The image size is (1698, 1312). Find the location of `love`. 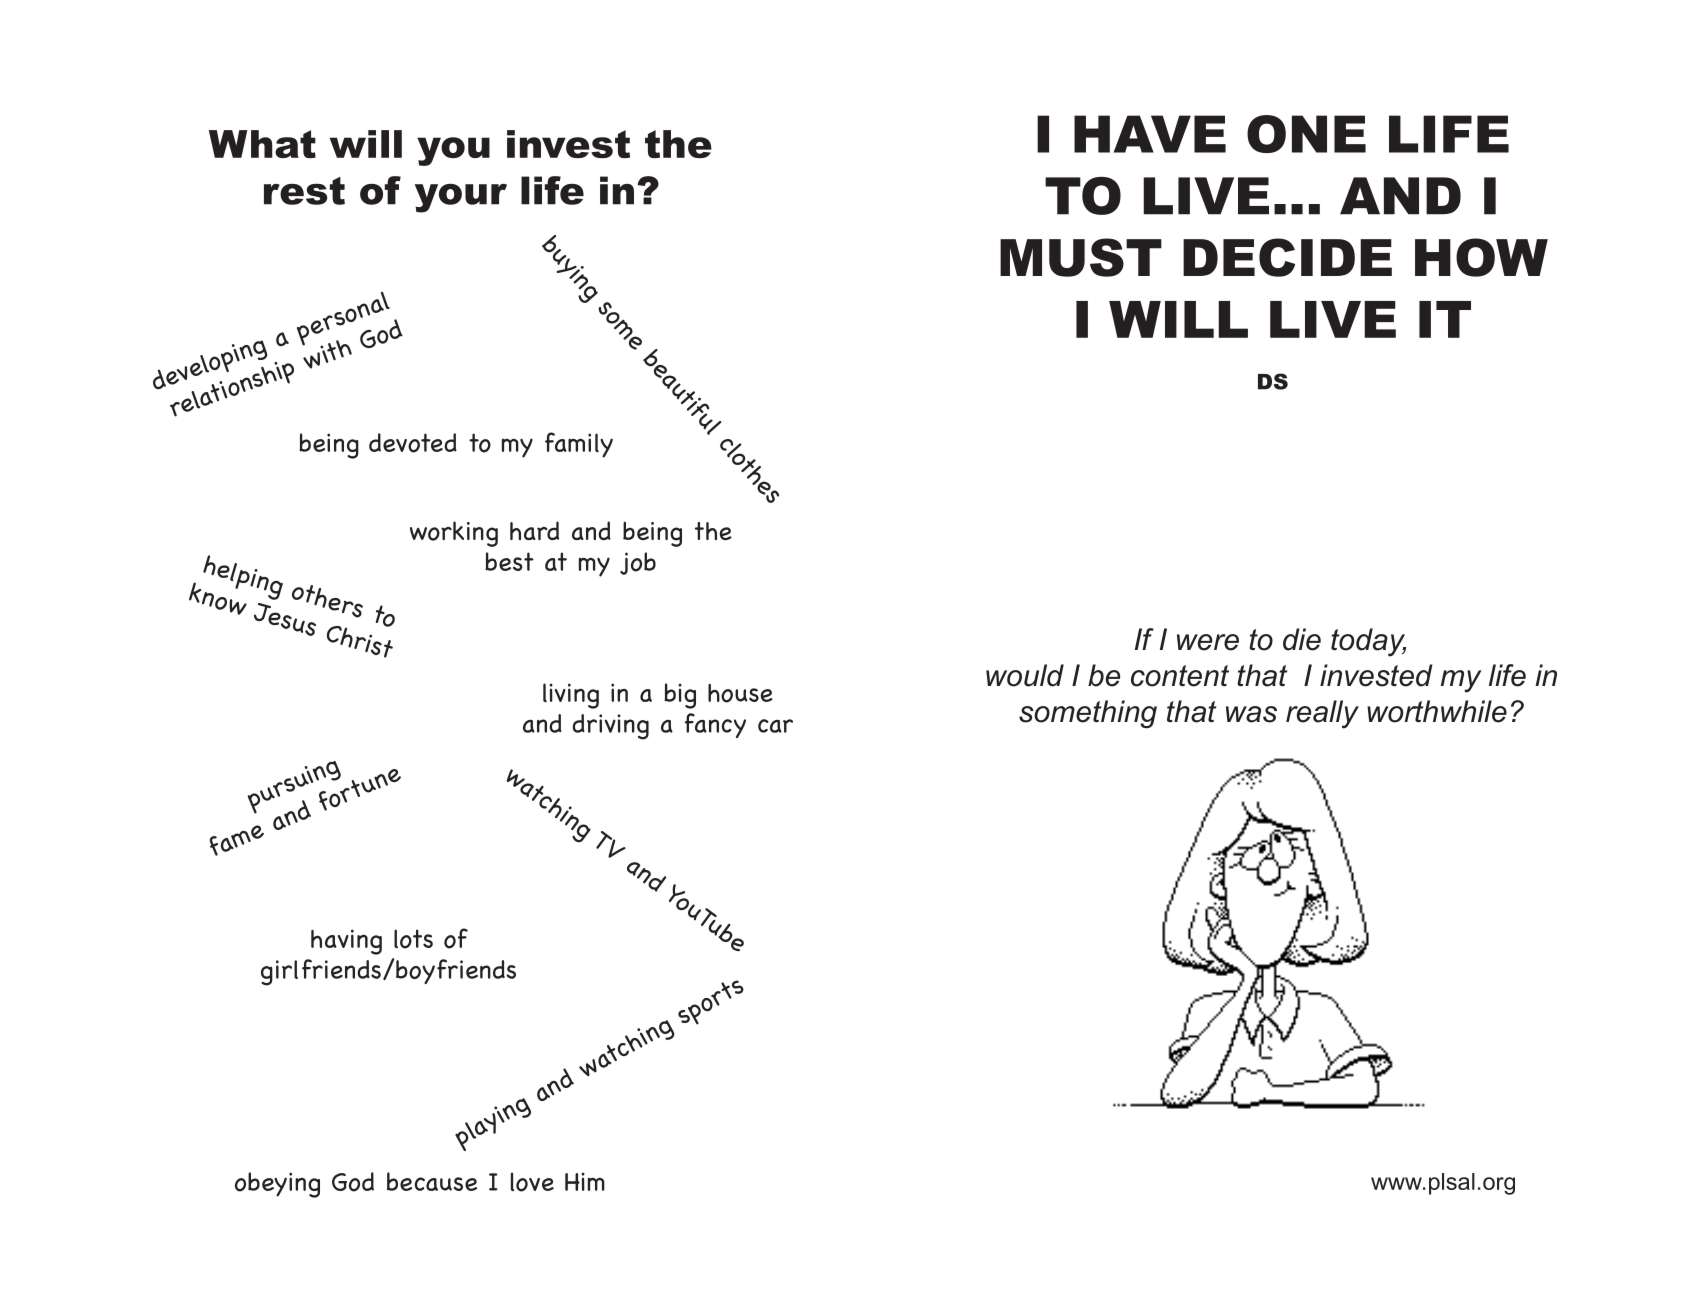

love is located at coordinates (532, 1182).
